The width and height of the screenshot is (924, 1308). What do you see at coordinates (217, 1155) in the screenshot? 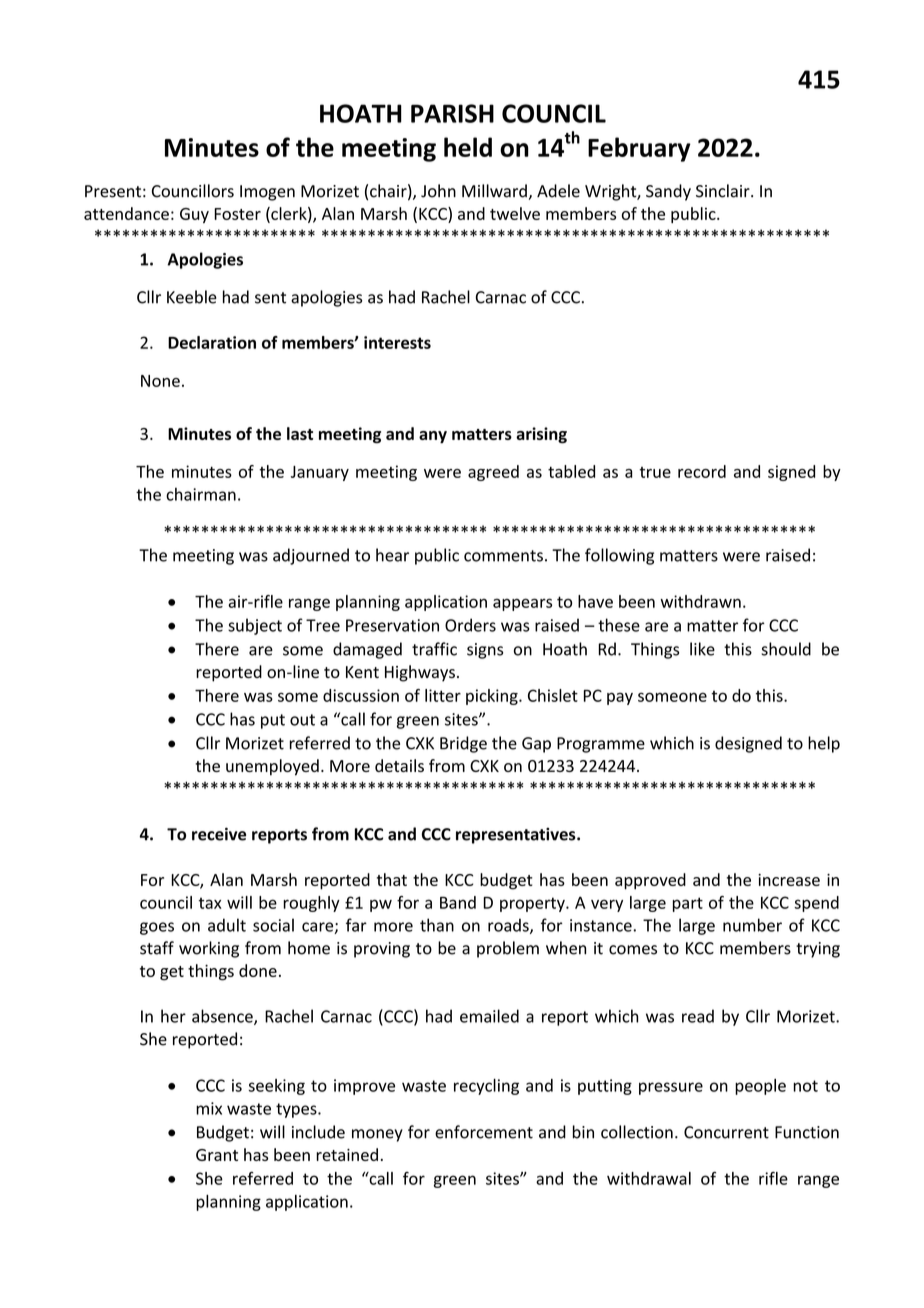
I see `Grant` at bounding box center [217, 1155].
